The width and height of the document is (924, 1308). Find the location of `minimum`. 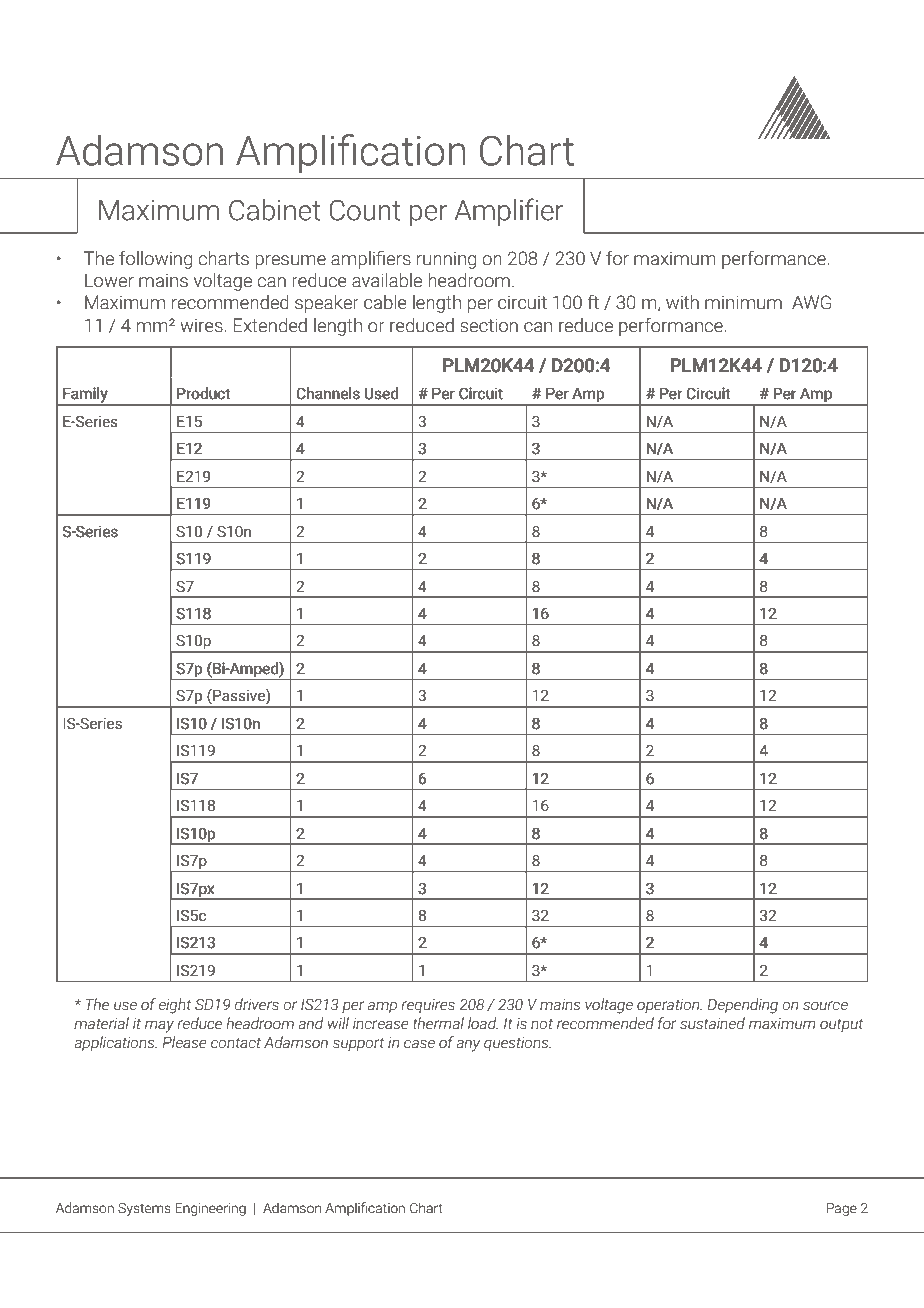

minimum is located at coordinates (743, 302).
